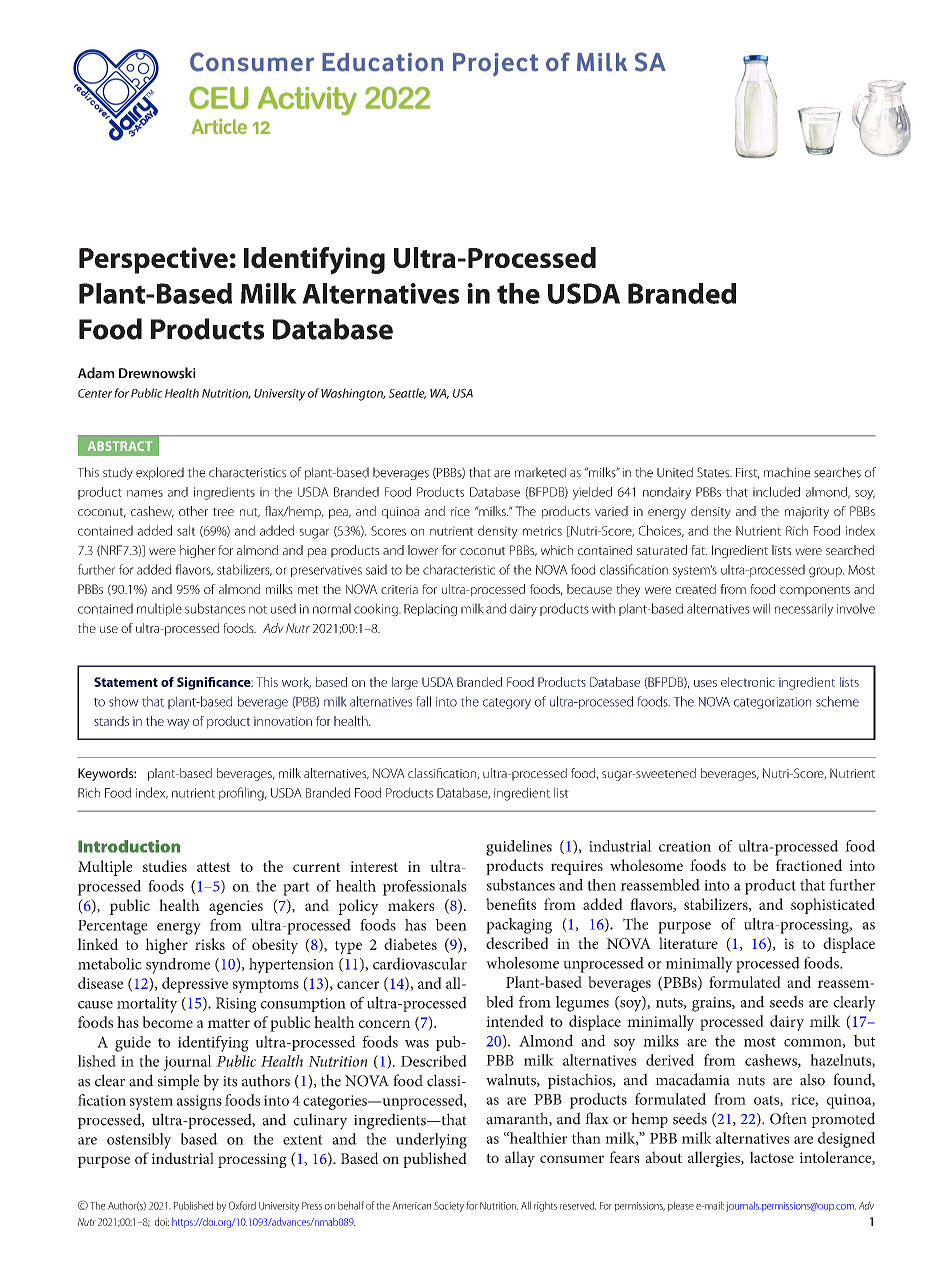  I want to click on lactose, so click(772, 1157).
